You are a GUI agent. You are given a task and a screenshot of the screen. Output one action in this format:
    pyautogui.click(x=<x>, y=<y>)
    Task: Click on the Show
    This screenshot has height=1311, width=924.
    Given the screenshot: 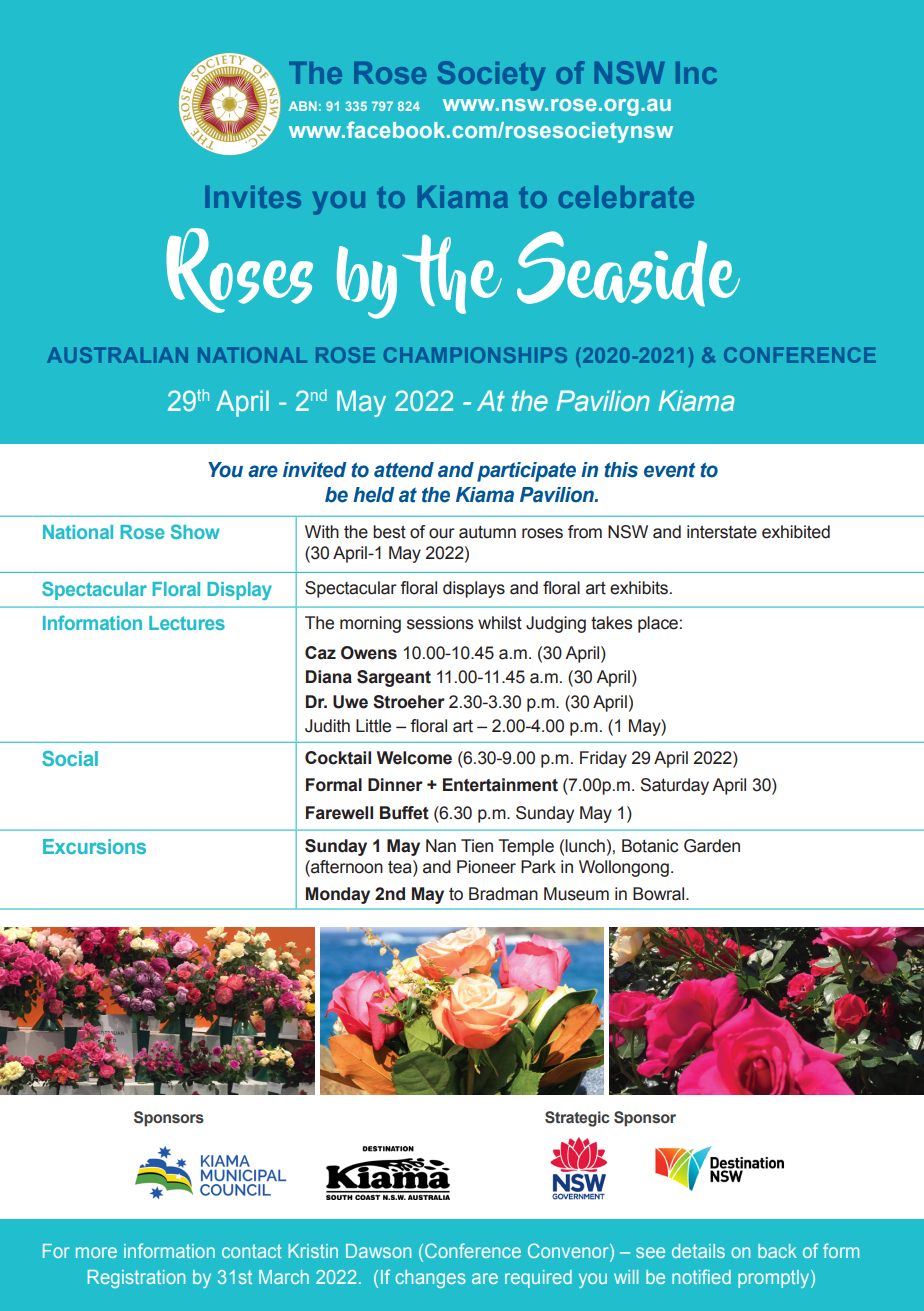 What is the action you would take?
    pyautogui.click(x=195, y=531)
